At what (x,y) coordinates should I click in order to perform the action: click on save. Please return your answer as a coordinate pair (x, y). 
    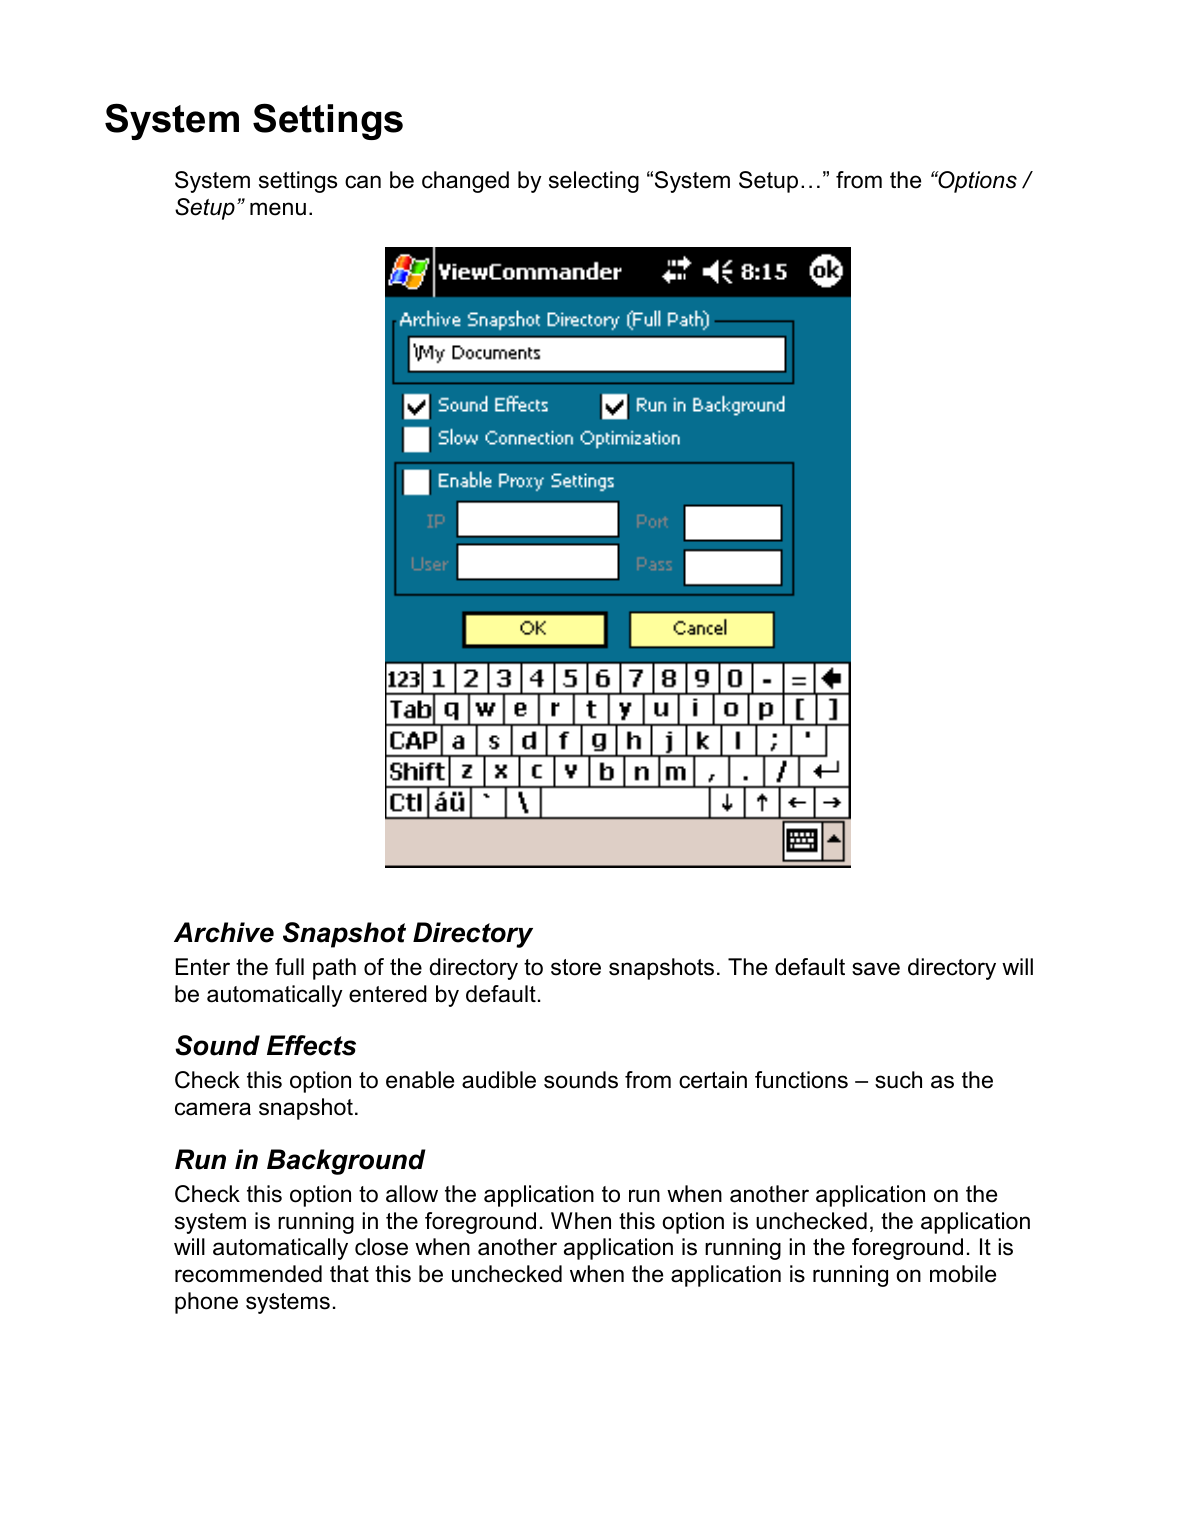
    Looking at the image, I should click on (876, 969).
